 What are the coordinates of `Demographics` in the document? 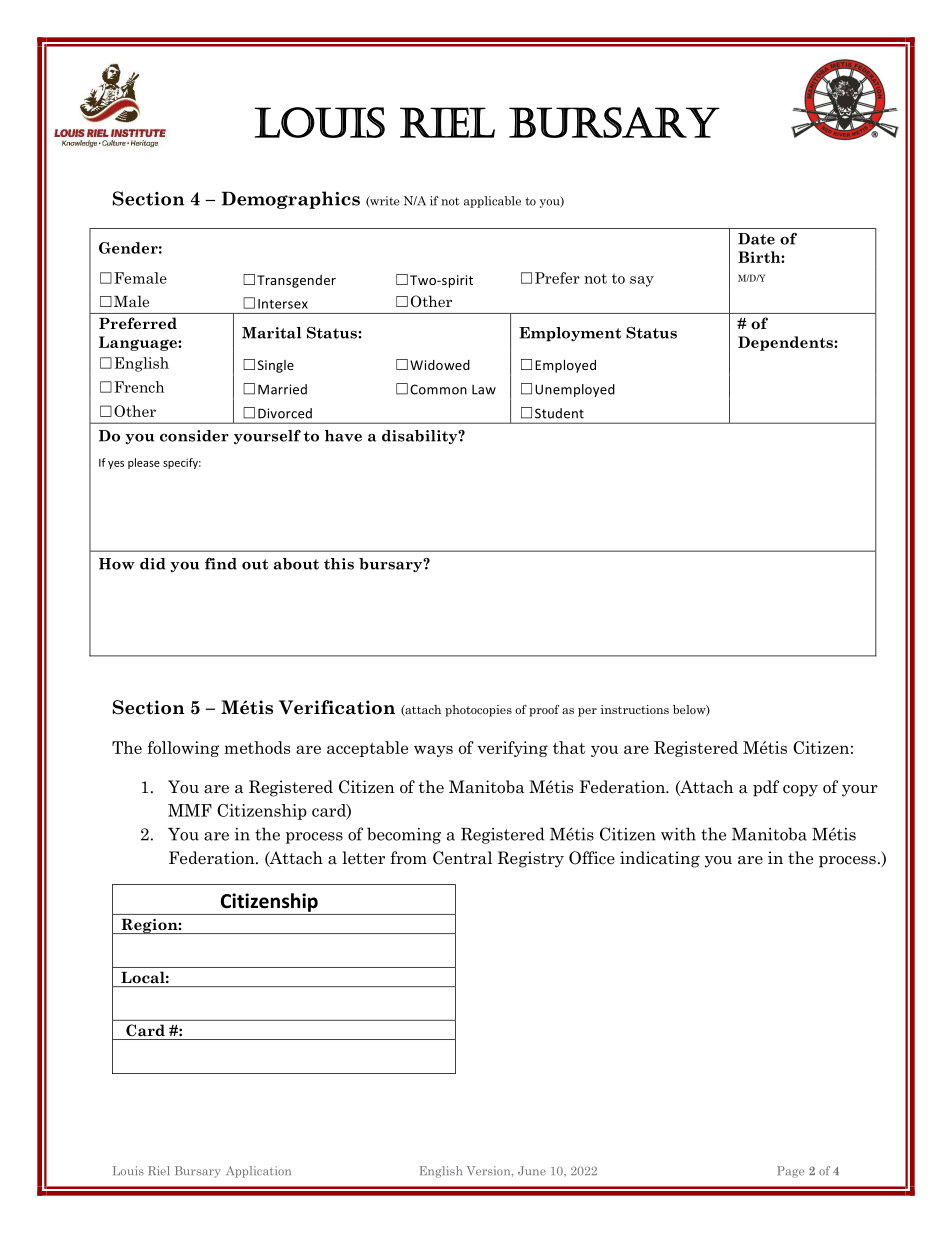 It's located at (291, 200).
